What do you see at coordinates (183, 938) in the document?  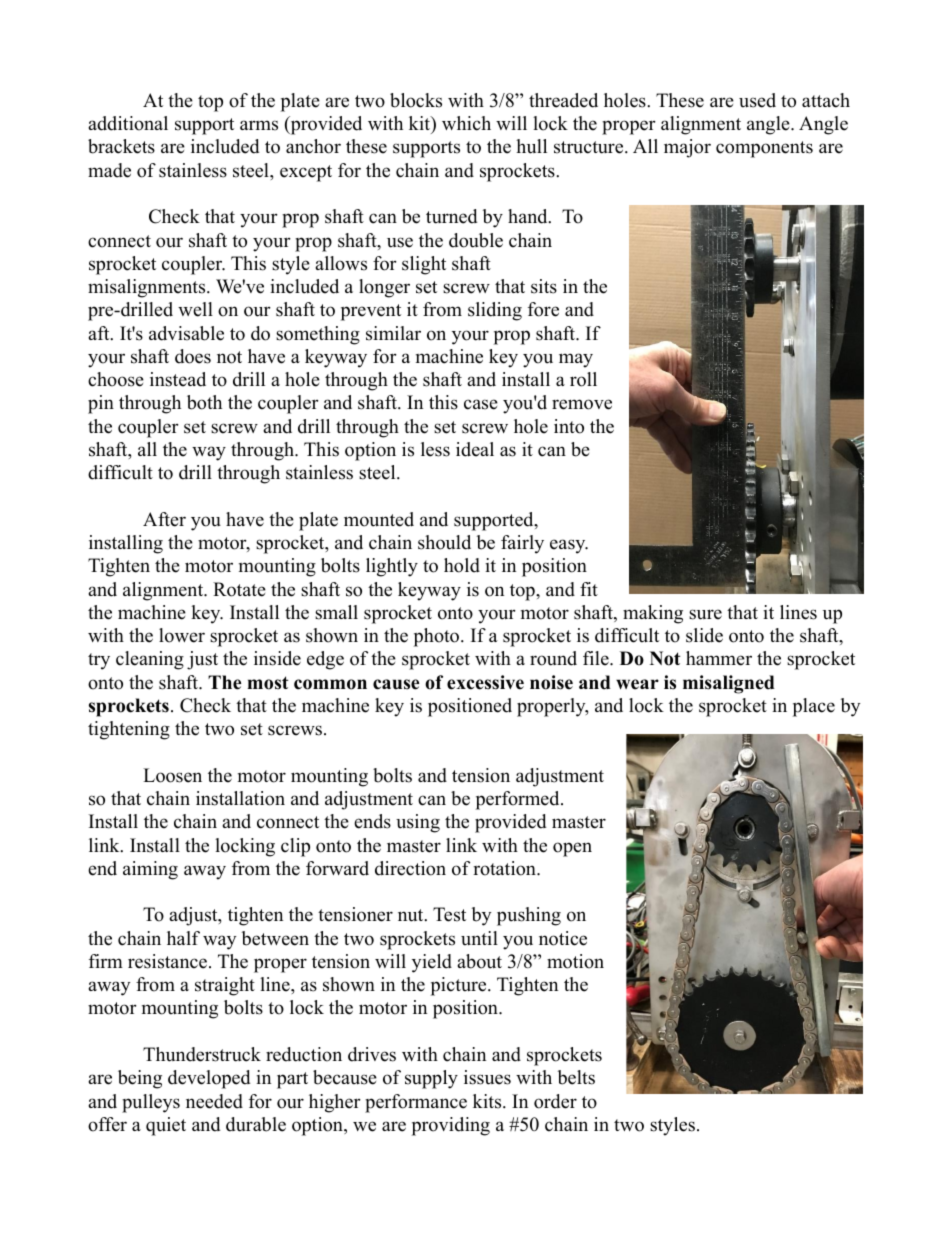 I see `half` at bounding box center [183, 938].
